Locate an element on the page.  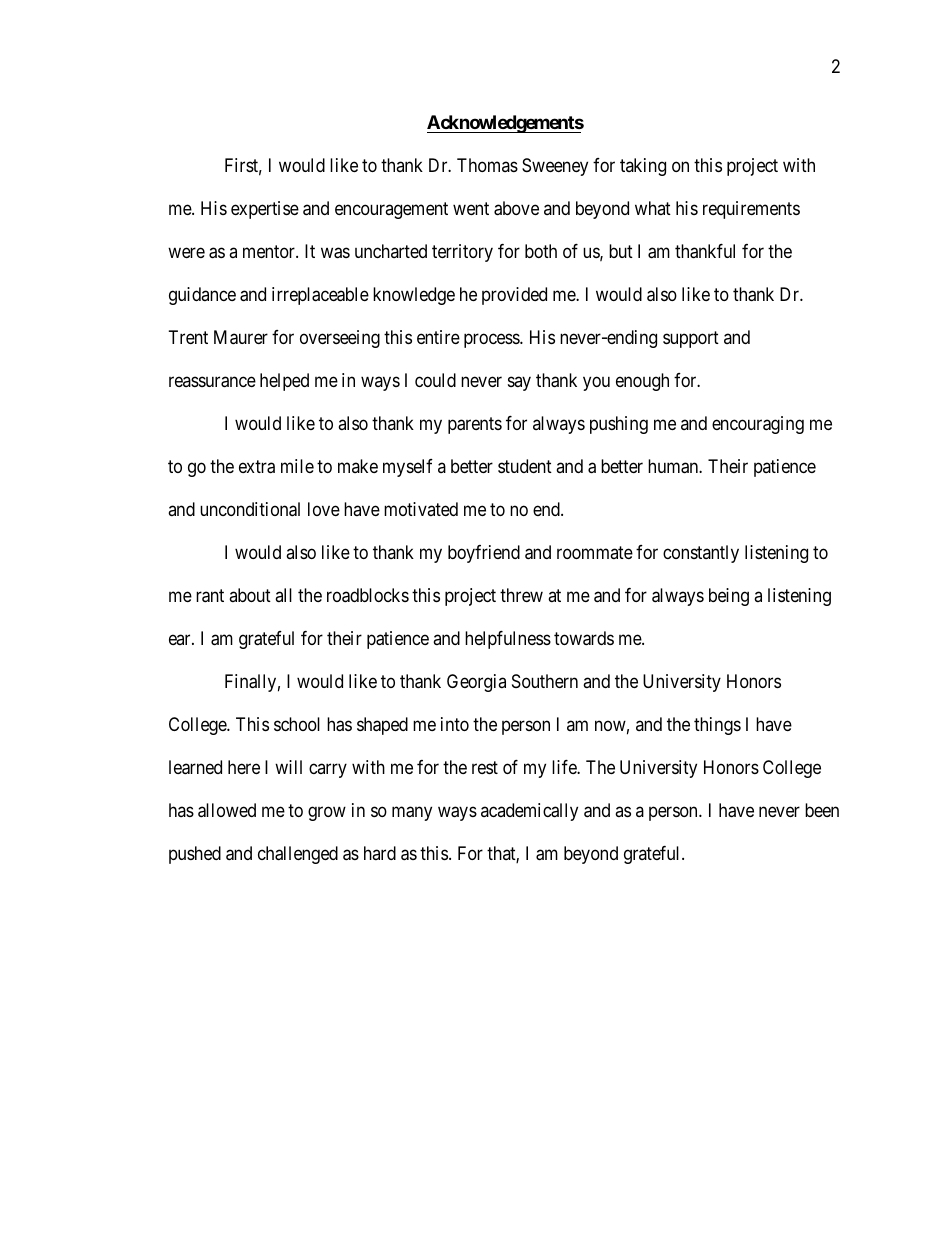
academically is located at coordinates (529, 812).
